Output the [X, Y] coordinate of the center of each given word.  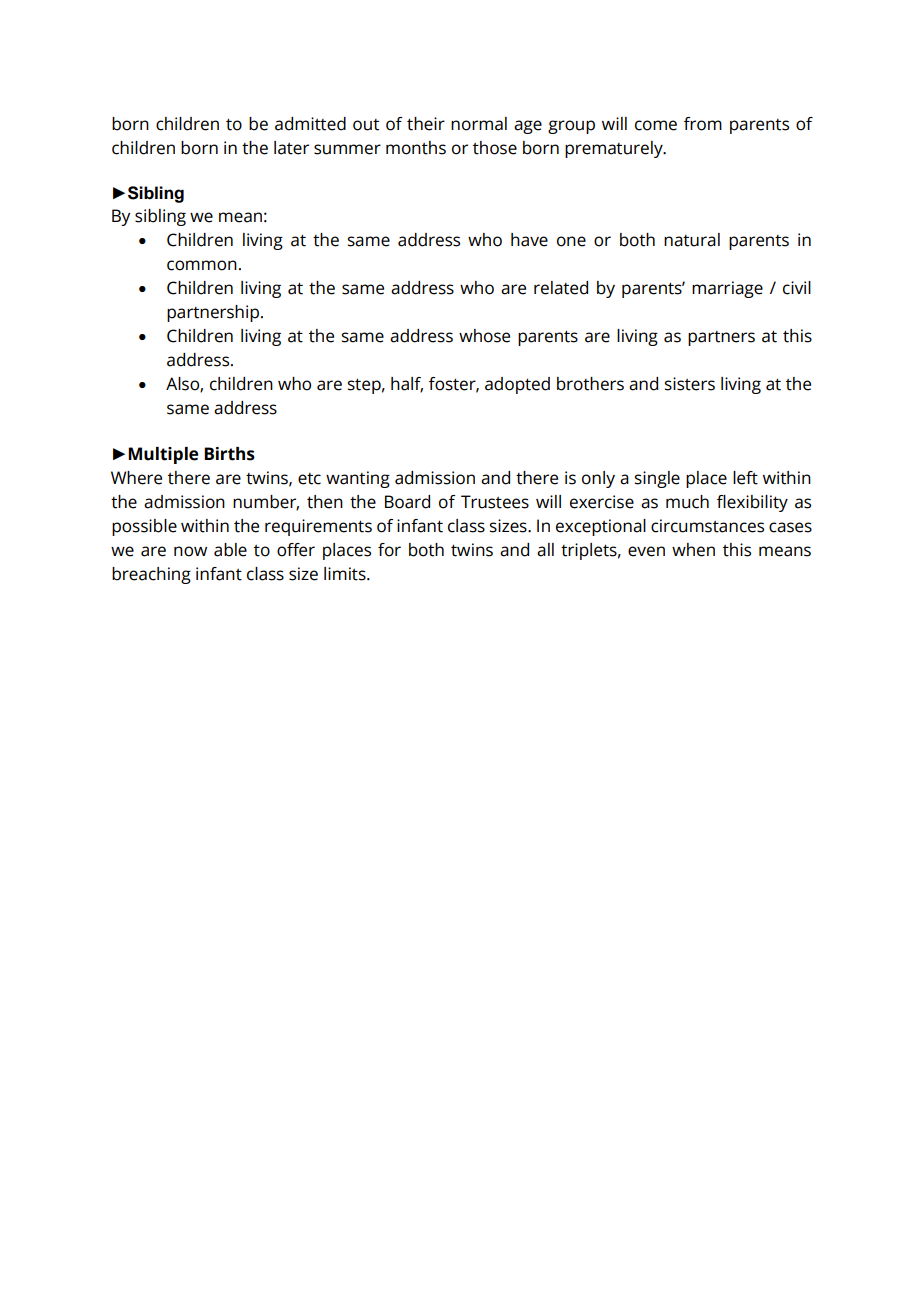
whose [484, 336]
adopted [517, 385]
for [389, 550]
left [745, 478]
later [291, 148]
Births [229, 454]
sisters [690, 384]
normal [479, 124]
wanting [358, 479]
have [529, 240]
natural [692, 240]
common [202, 265]
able [230, 550]
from [703, 124]
